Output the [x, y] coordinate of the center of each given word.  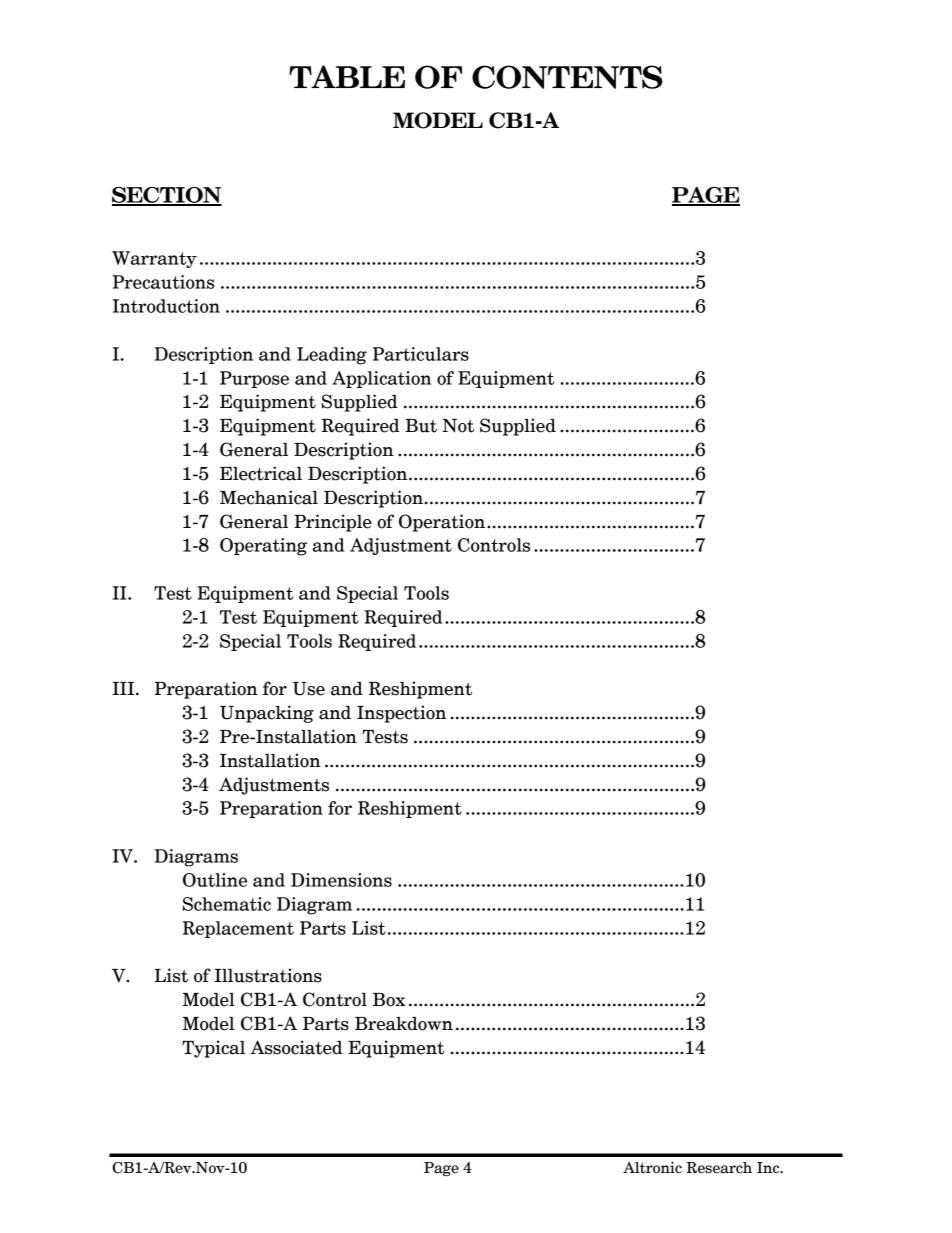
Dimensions [341, 880]
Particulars [421, 354]
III [124, 688]
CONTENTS [567, 77]
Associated [296, 1047]
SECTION [167, 196]
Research [719, 1168]
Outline [215, 880]
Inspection [401, 714]
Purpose [254, 379]
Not [458, 426]
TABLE [347, 76]
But [421, 426]
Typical [213, 1049]
